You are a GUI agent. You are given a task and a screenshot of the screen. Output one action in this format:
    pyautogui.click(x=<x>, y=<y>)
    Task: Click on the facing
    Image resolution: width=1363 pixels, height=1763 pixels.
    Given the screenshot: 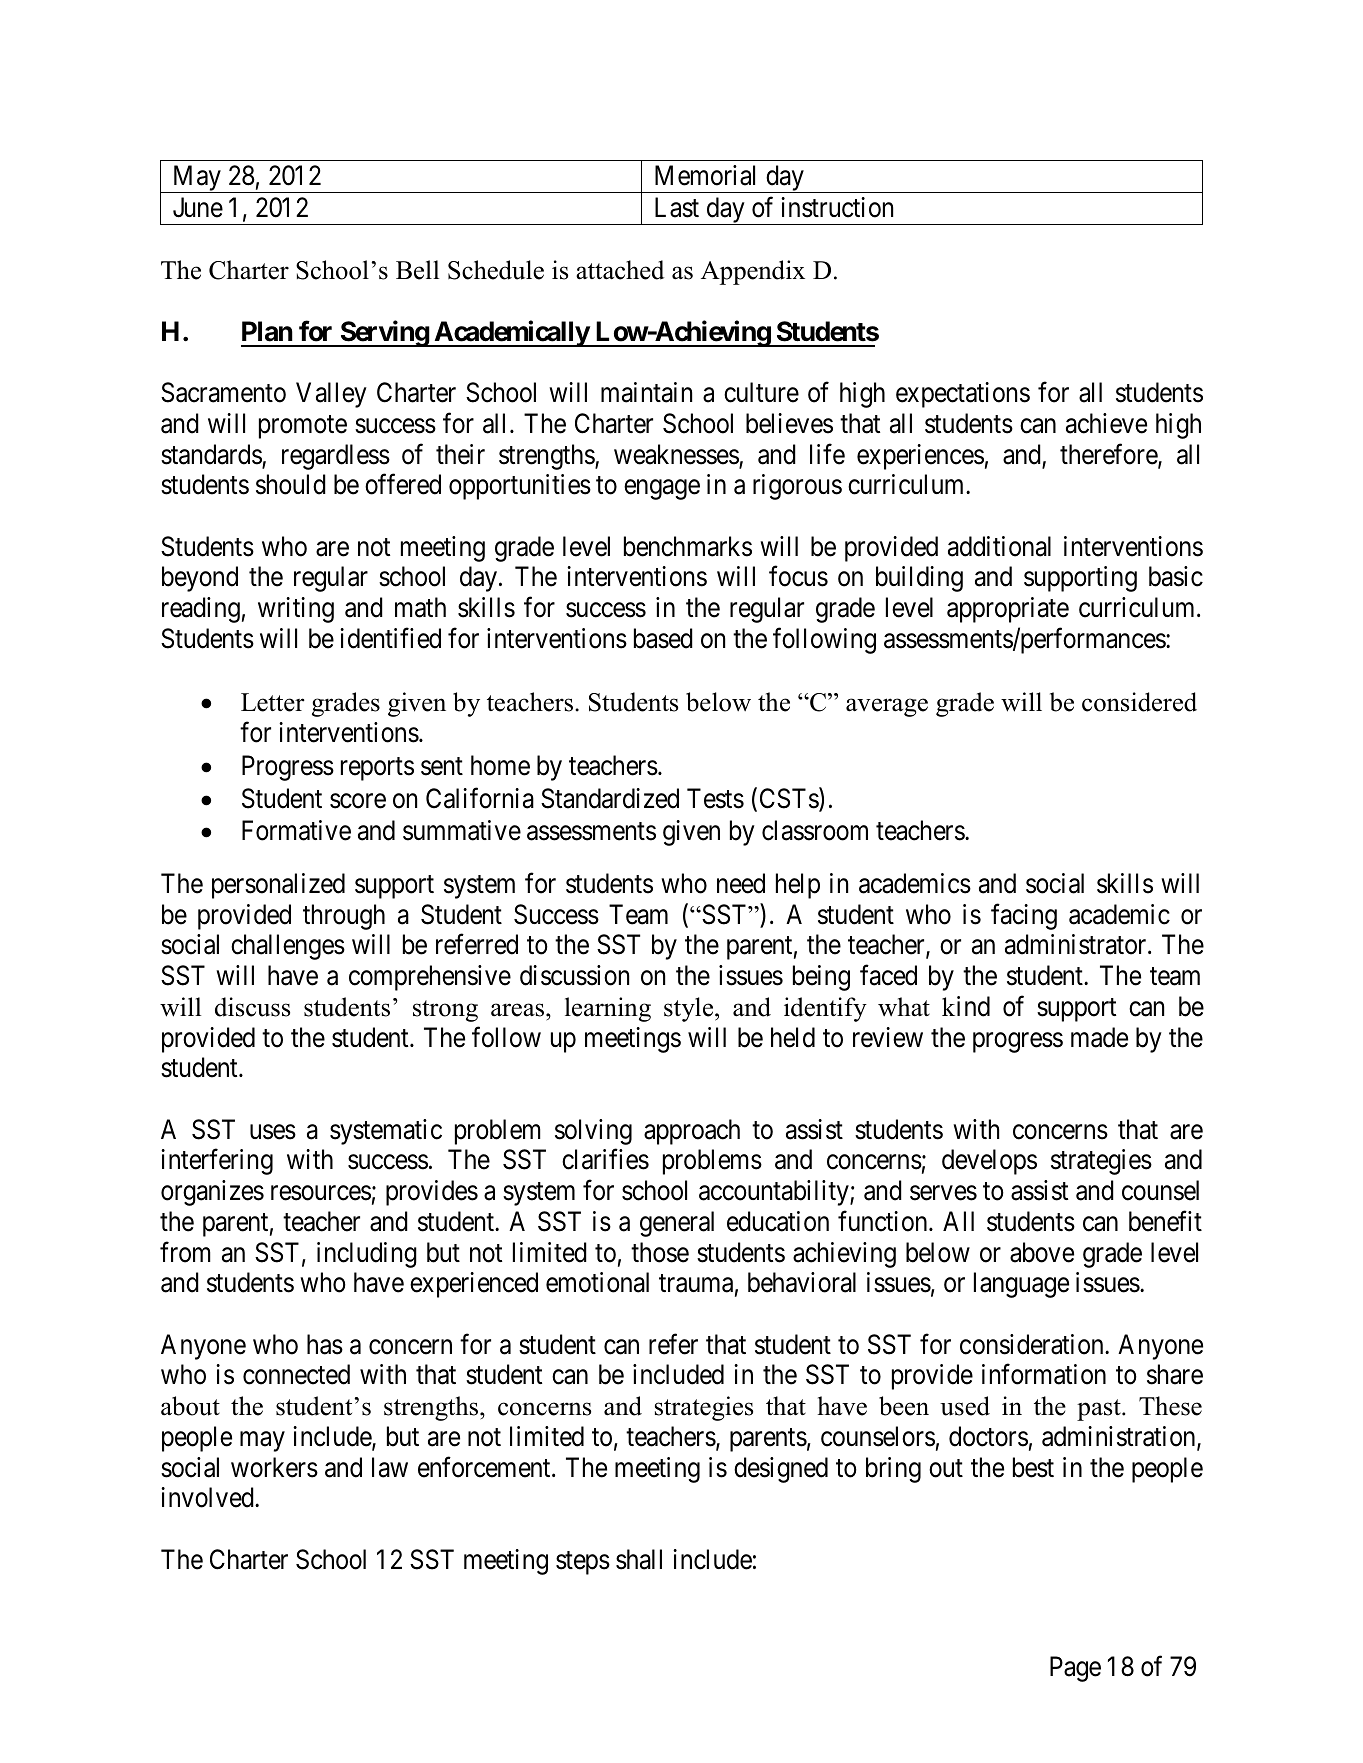 What is the action you would take?
    pyautogui.click(x=1024, y=916)
